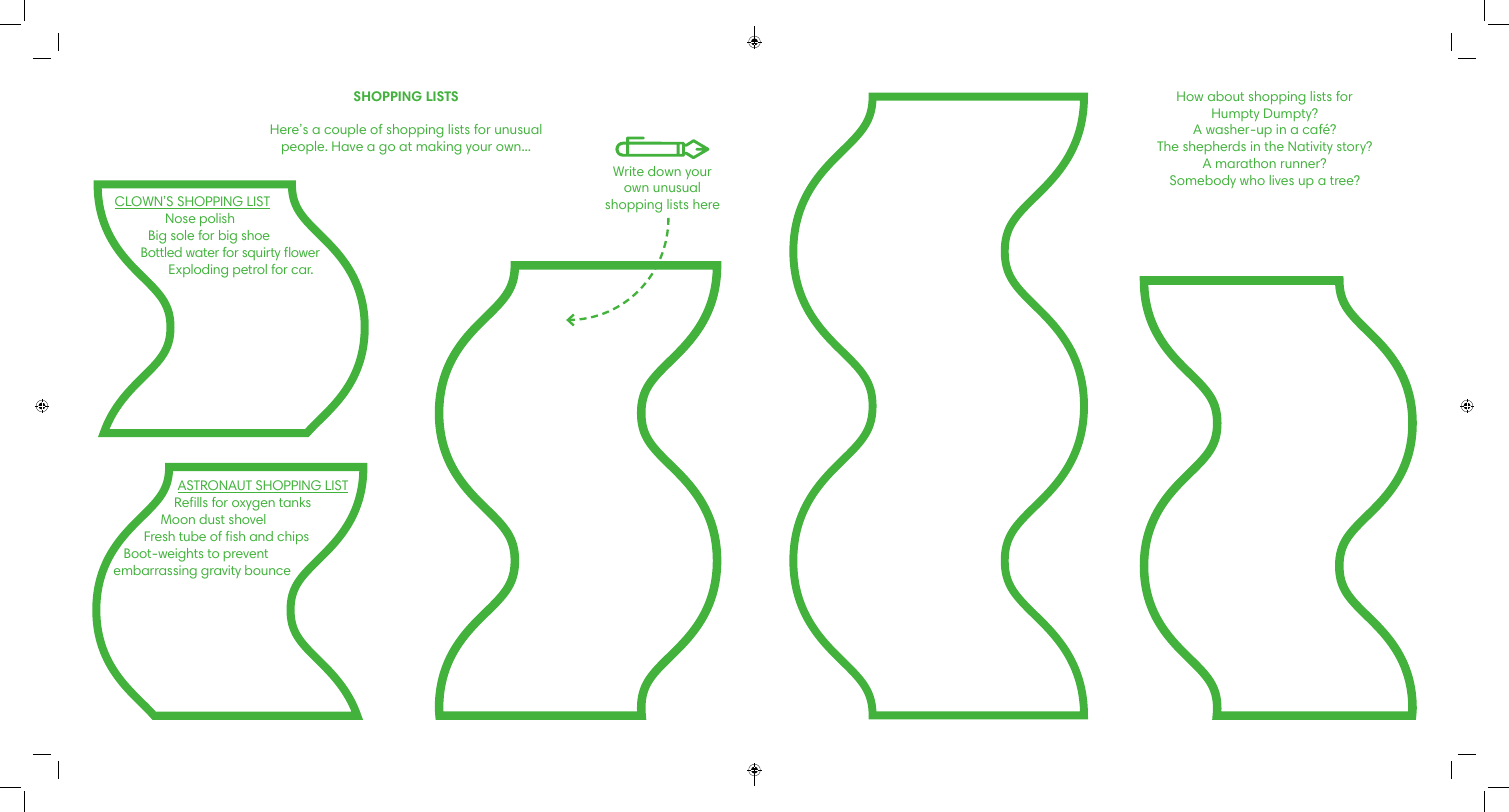 The width and height of the screenshot is (1509, 812). I want to click on prevent, so click(246, 555).
